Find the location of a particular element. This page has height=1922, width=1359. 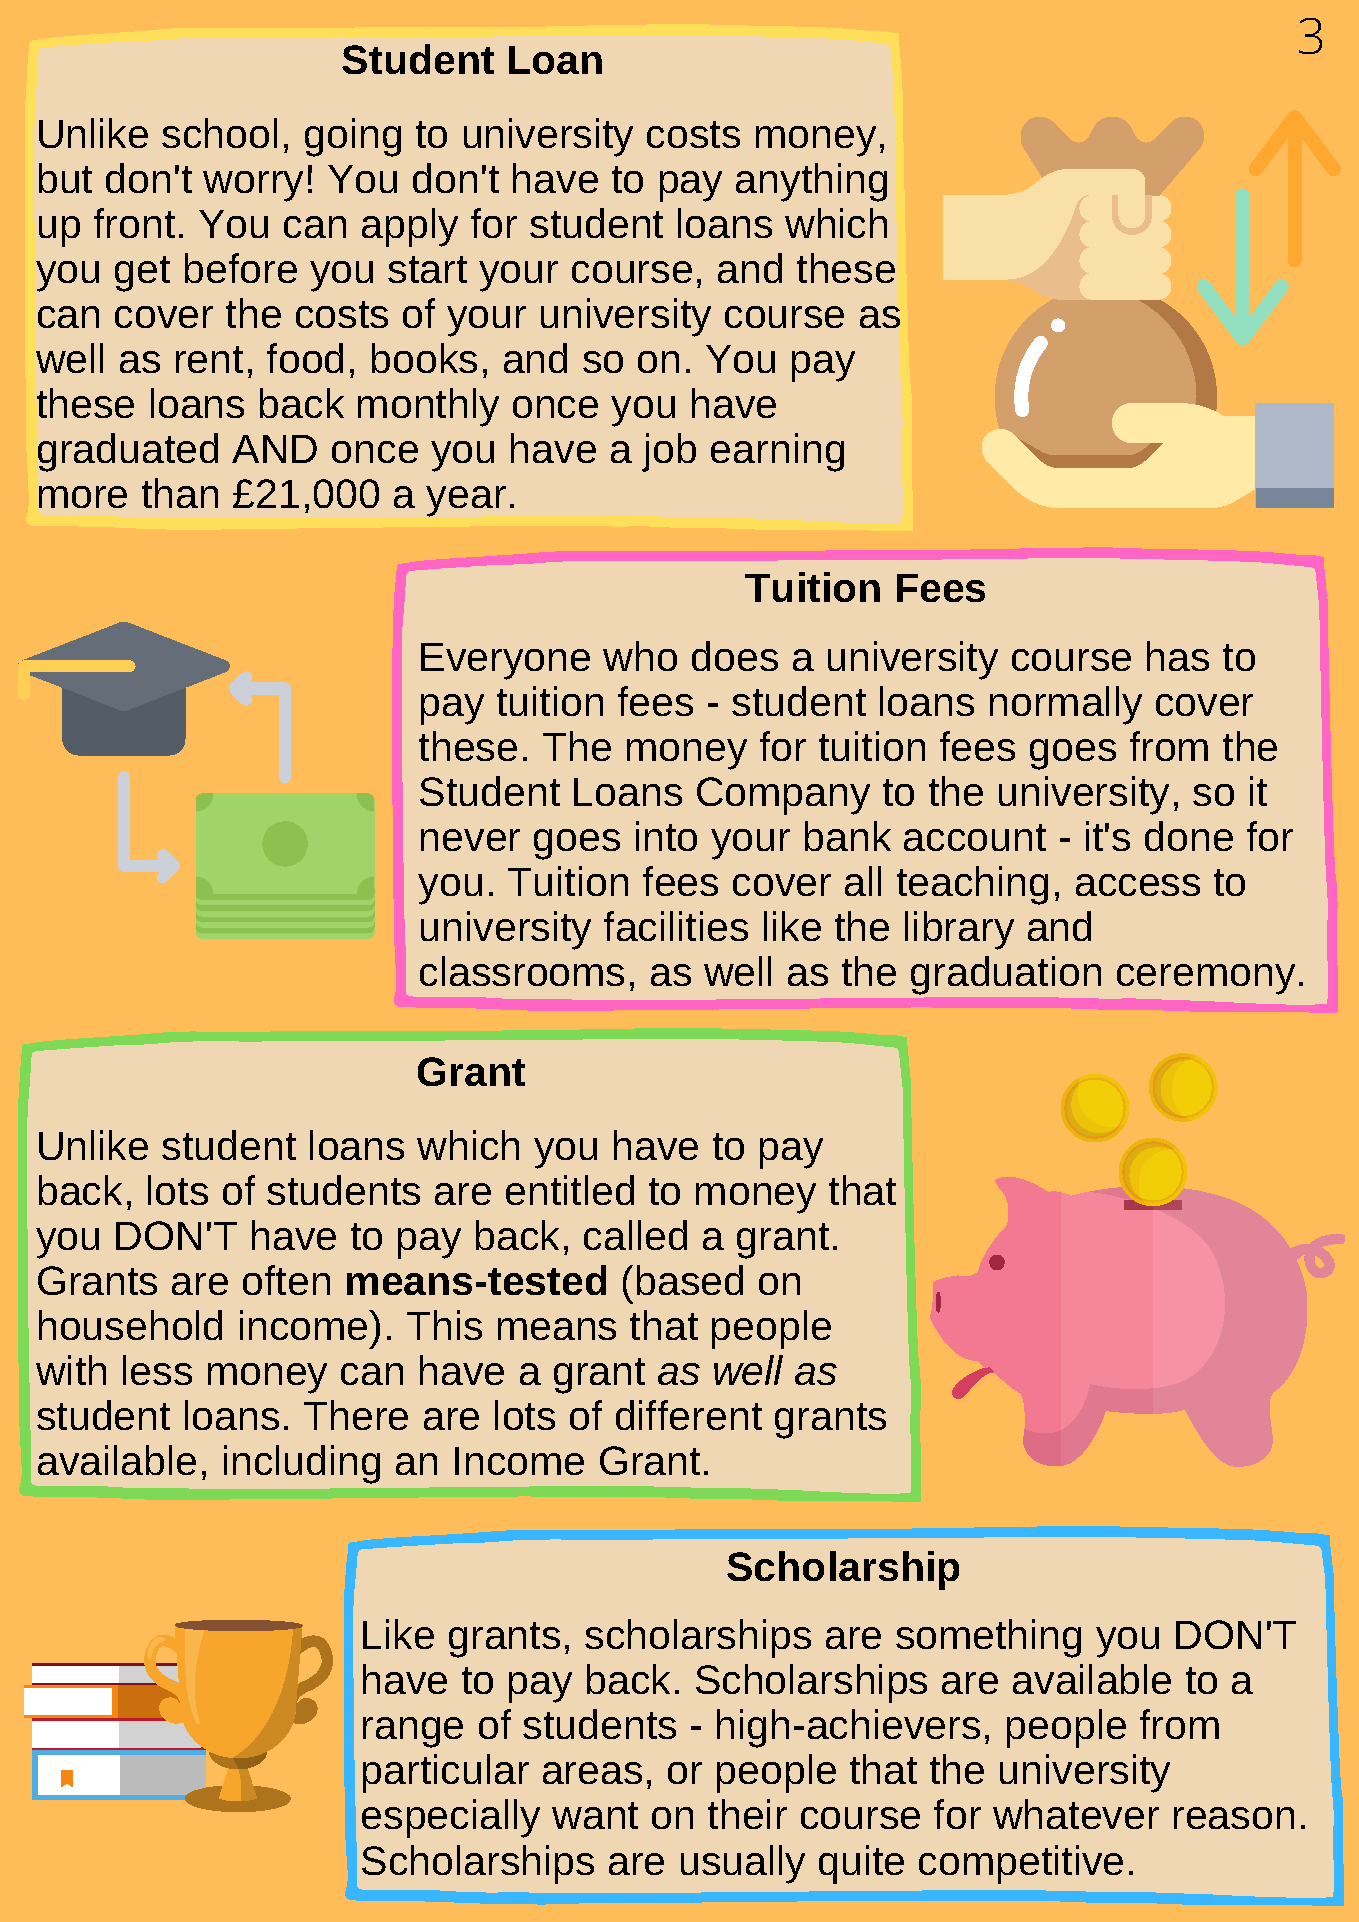

earning is located at coordinates (777, 452).
